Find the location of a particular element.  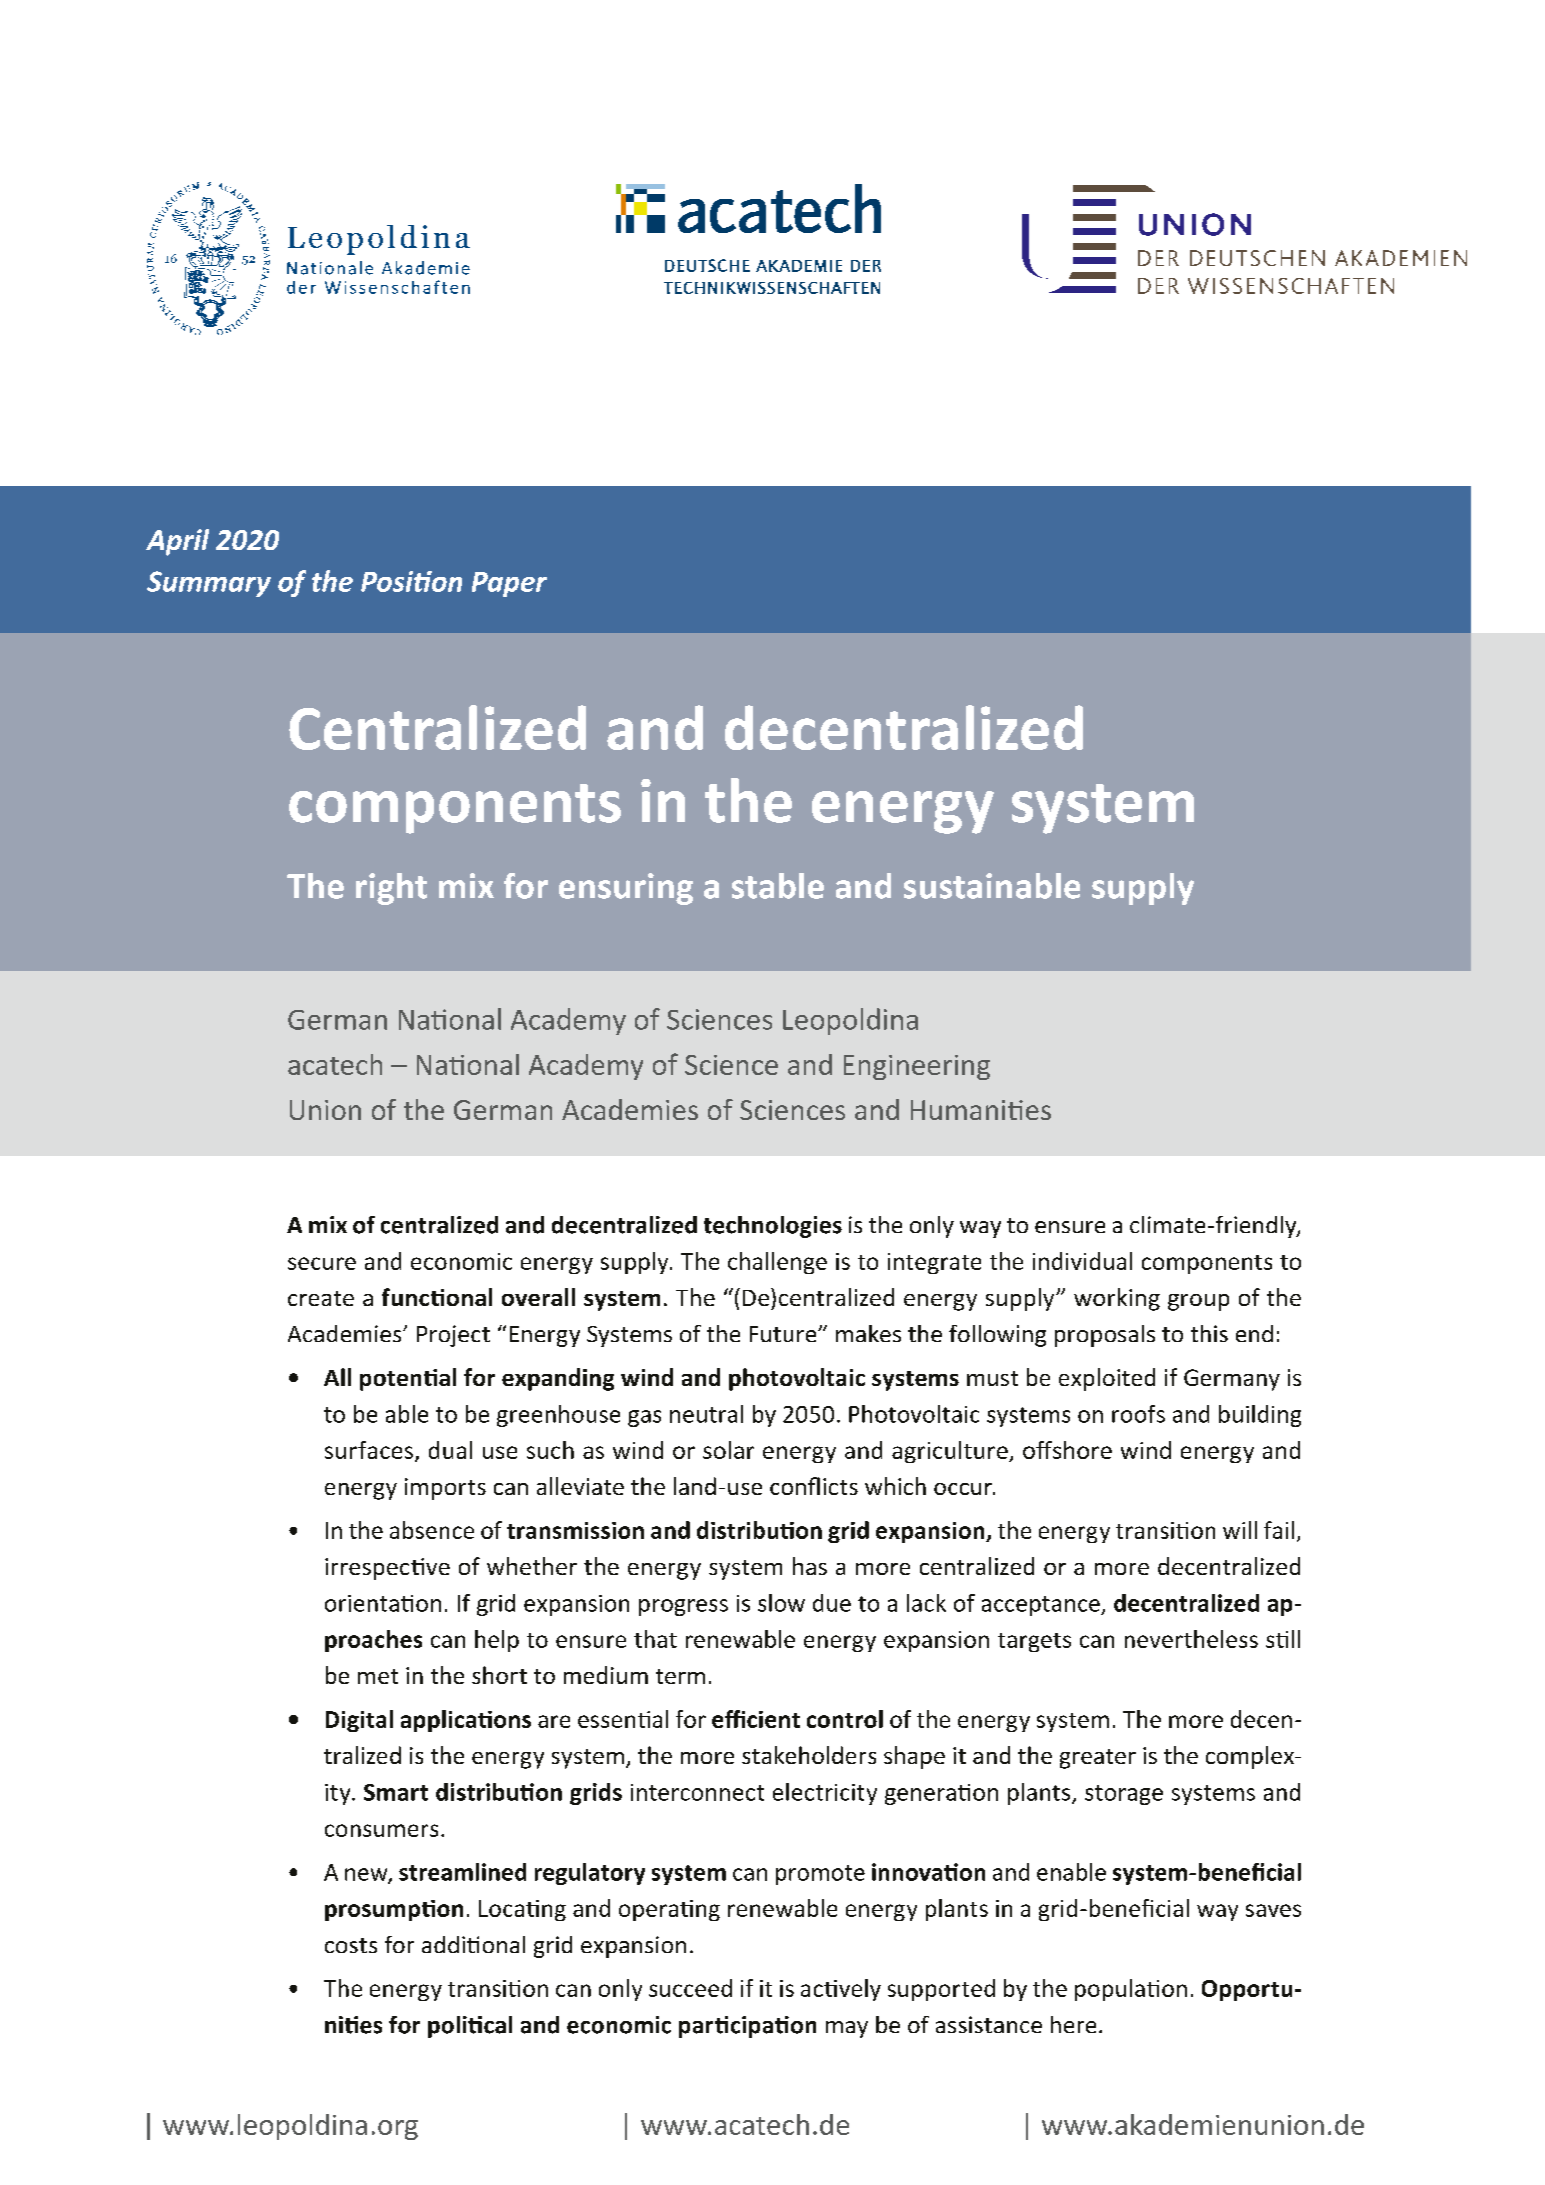

working is located at coordinates (1117, 1299).
